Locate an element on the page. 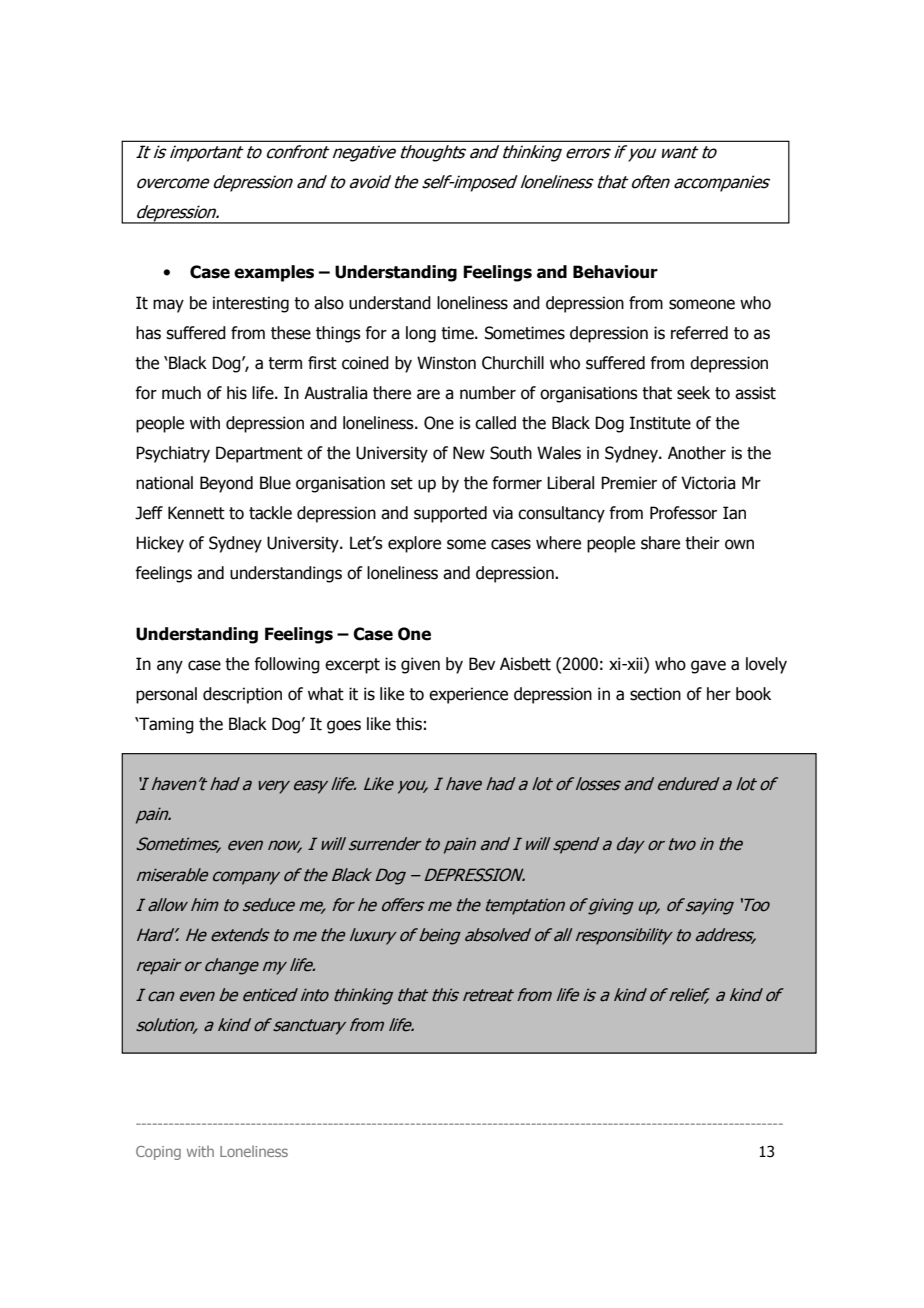  given is located at coordinates (420, 665).
